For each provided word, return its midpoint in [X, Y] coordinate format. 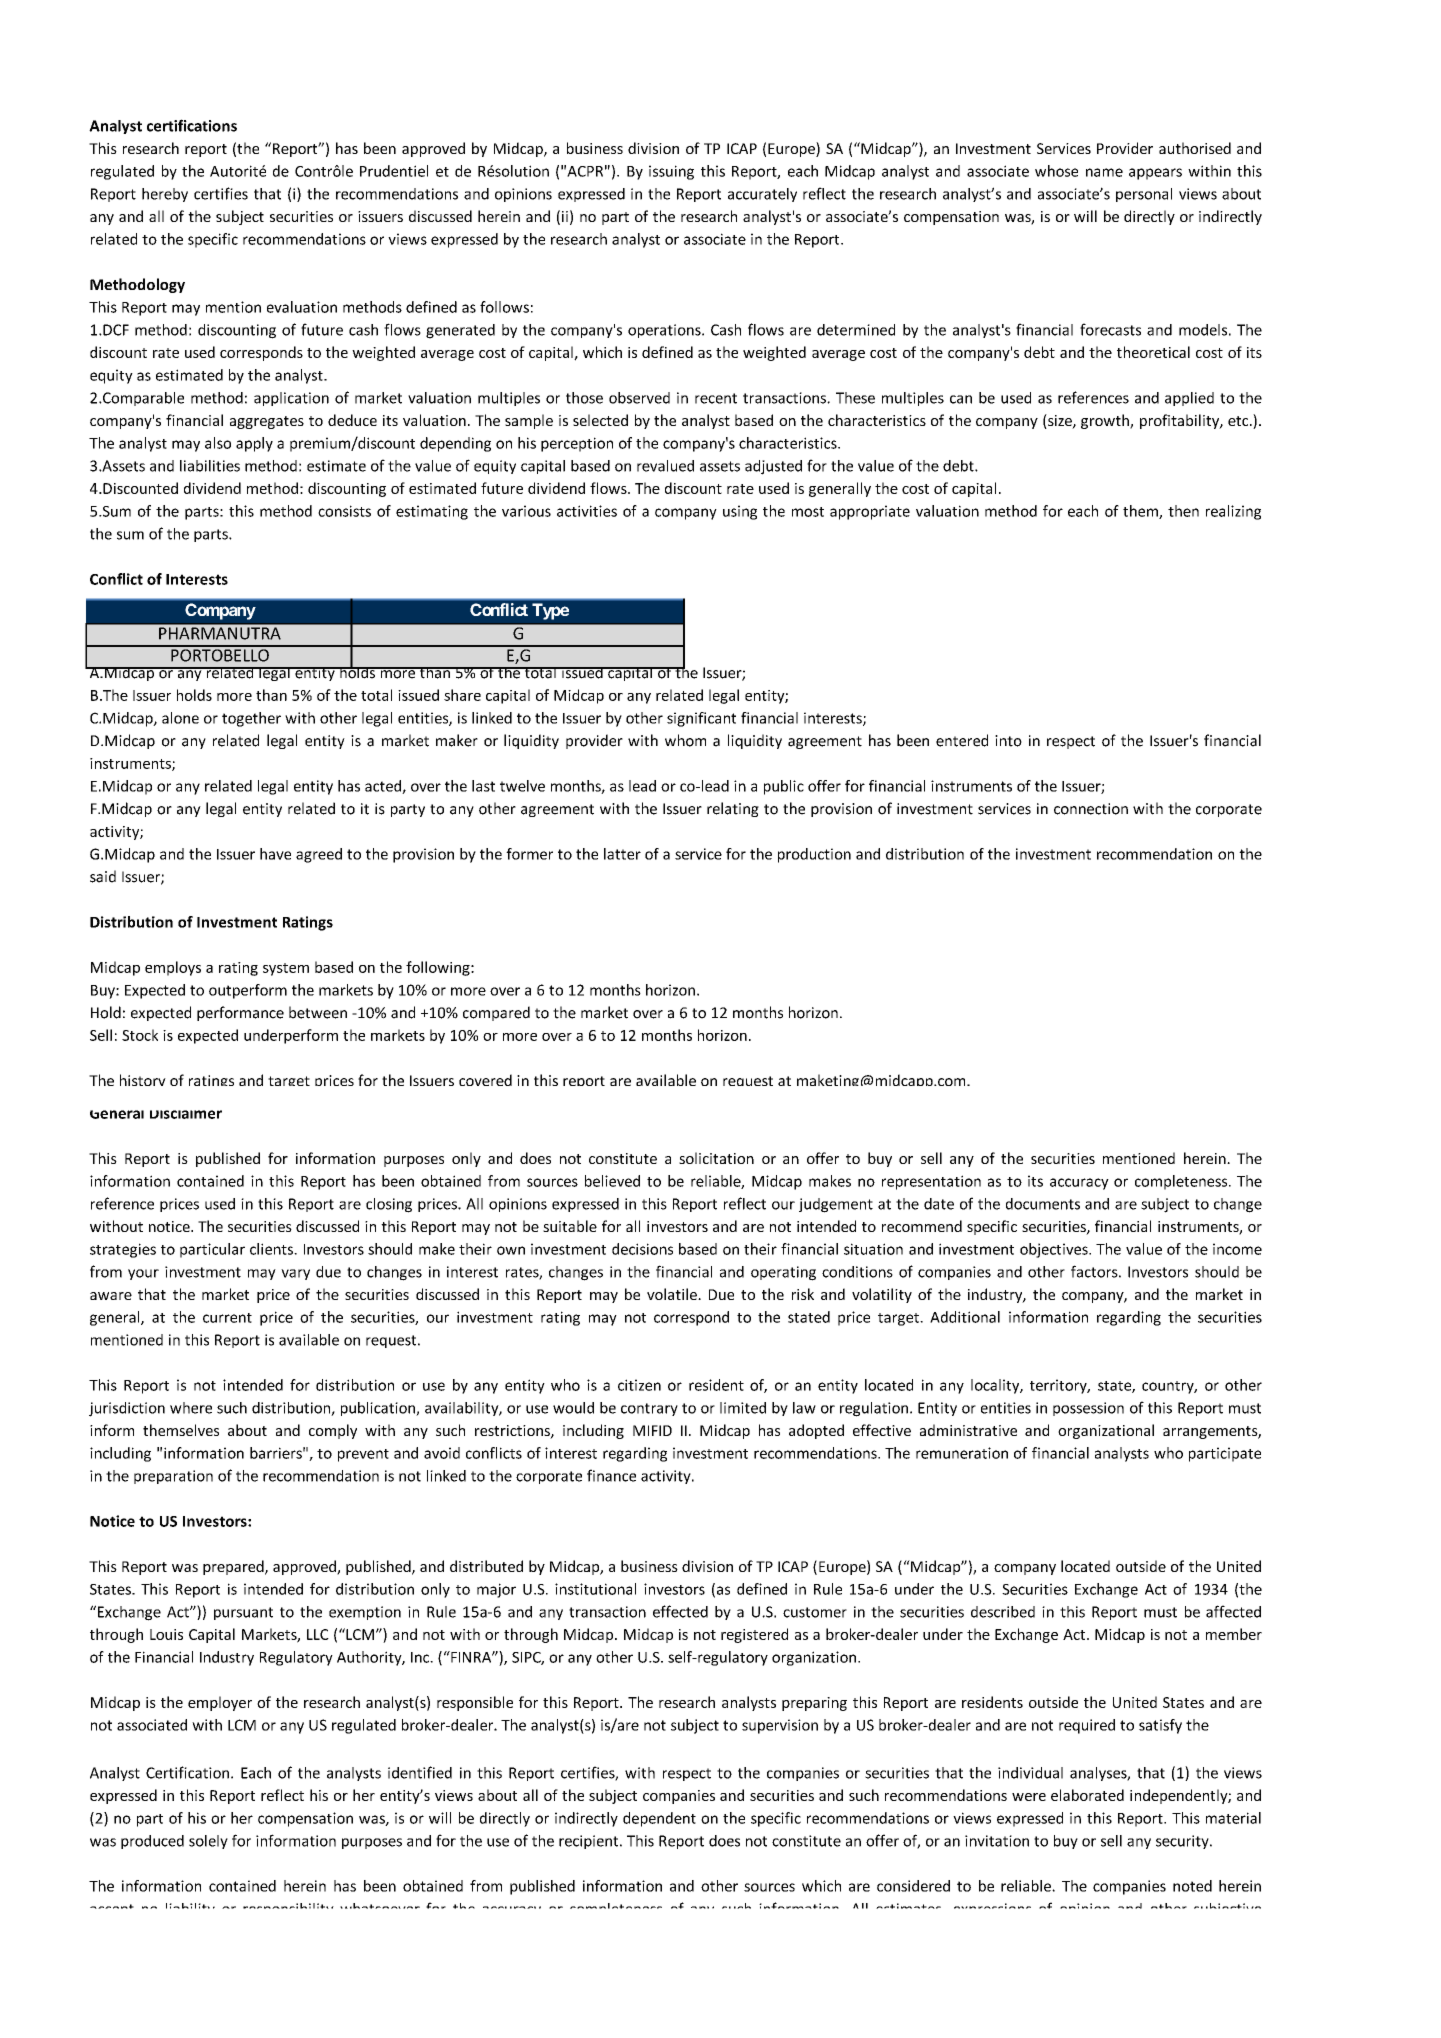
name [1104, 172]
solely [208, 1842]
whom [685, 740]
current [227, 1318]
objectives [1055, 1250]
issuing [671, 172]
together [251, 719]
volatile [673, 1294]
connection [1091, 809]
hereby [165, 195]
